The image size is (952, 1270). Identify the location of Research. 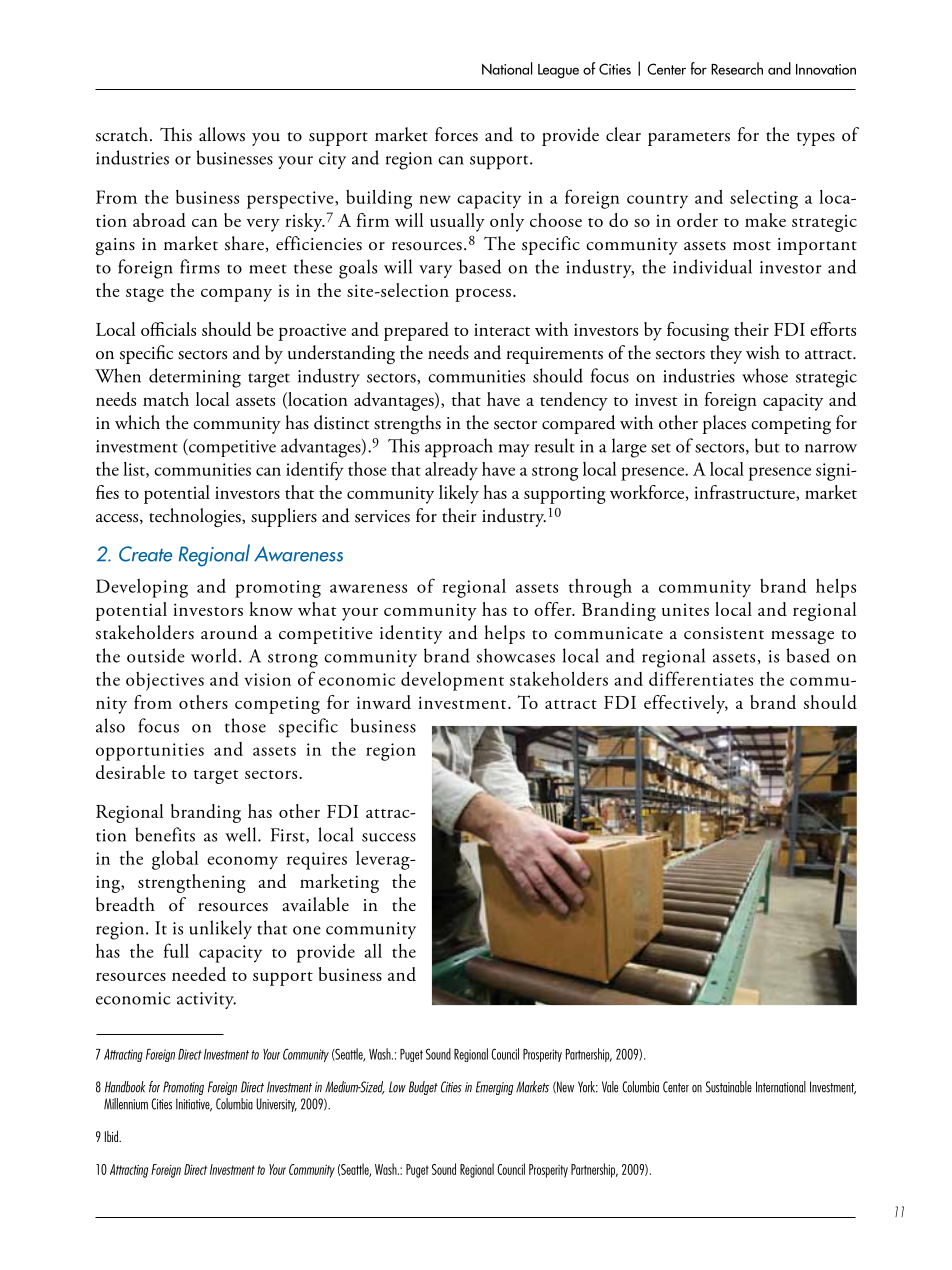
(737, 68).
